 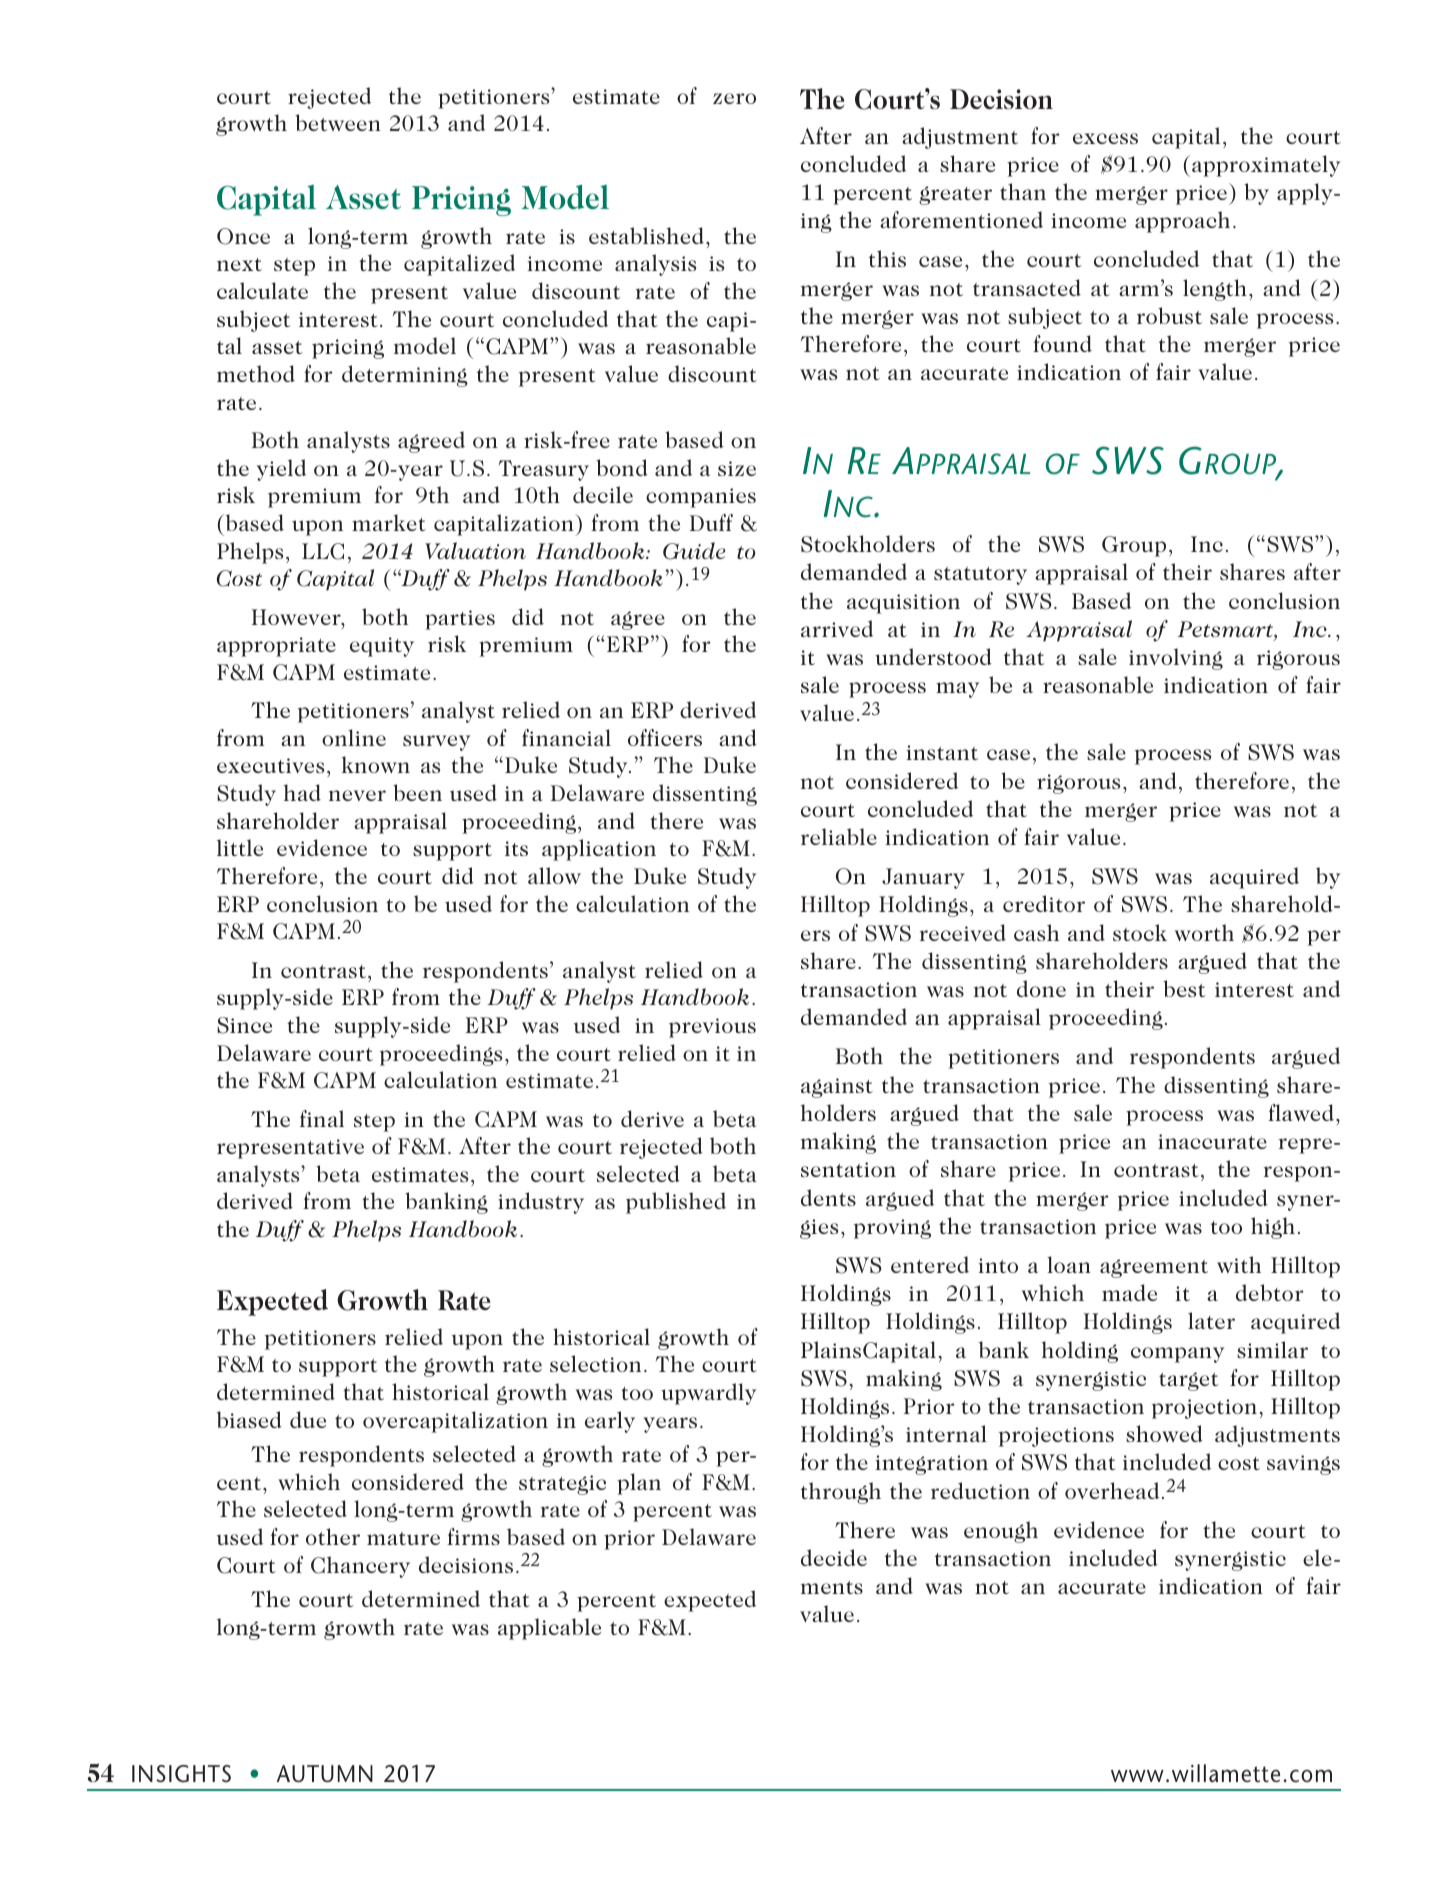 I want to click on enough, so click(x=1001, y=1532).
